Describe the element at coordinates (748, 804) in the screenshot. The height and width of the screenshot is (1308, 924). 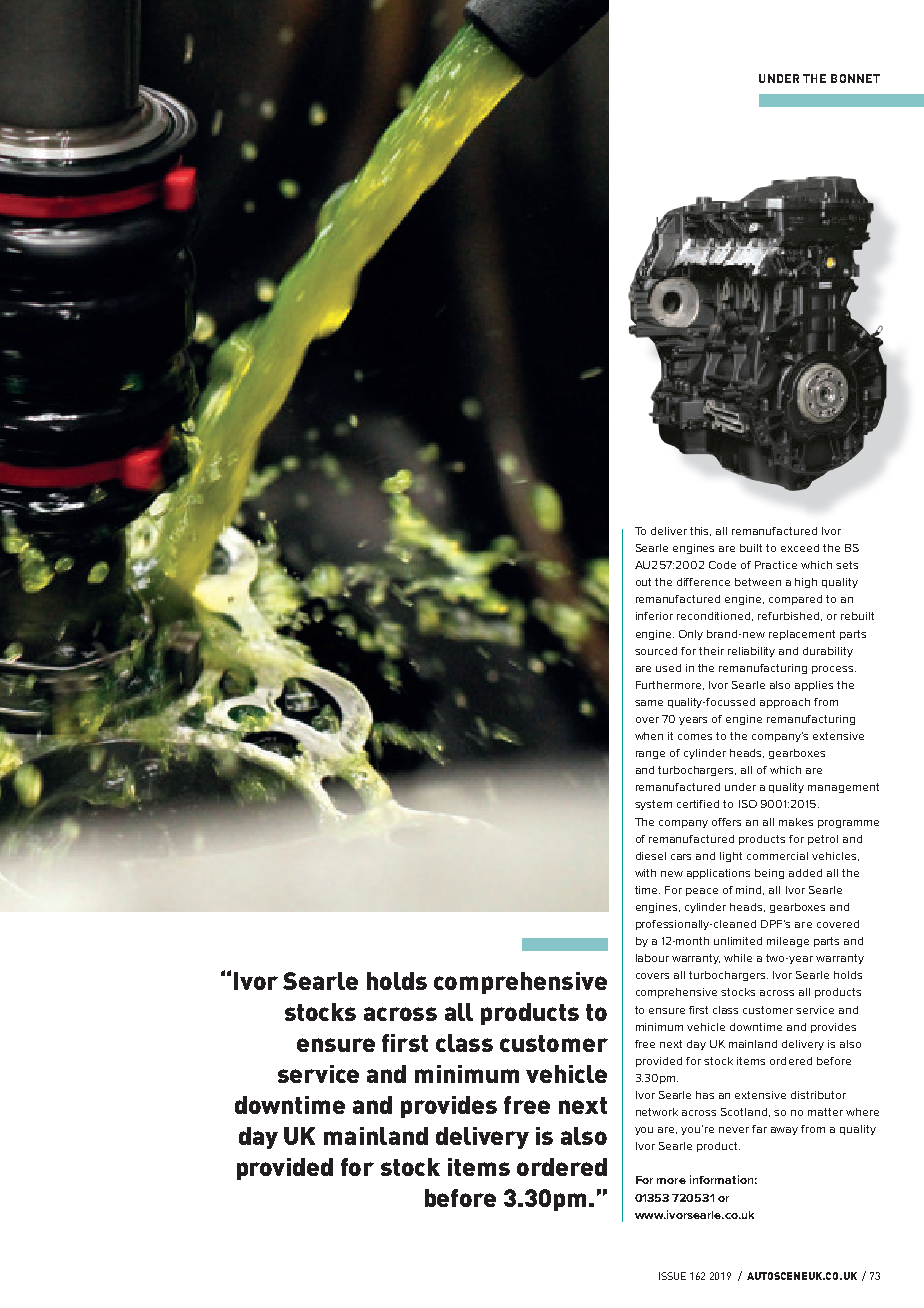
I see `ISO` at that location.
